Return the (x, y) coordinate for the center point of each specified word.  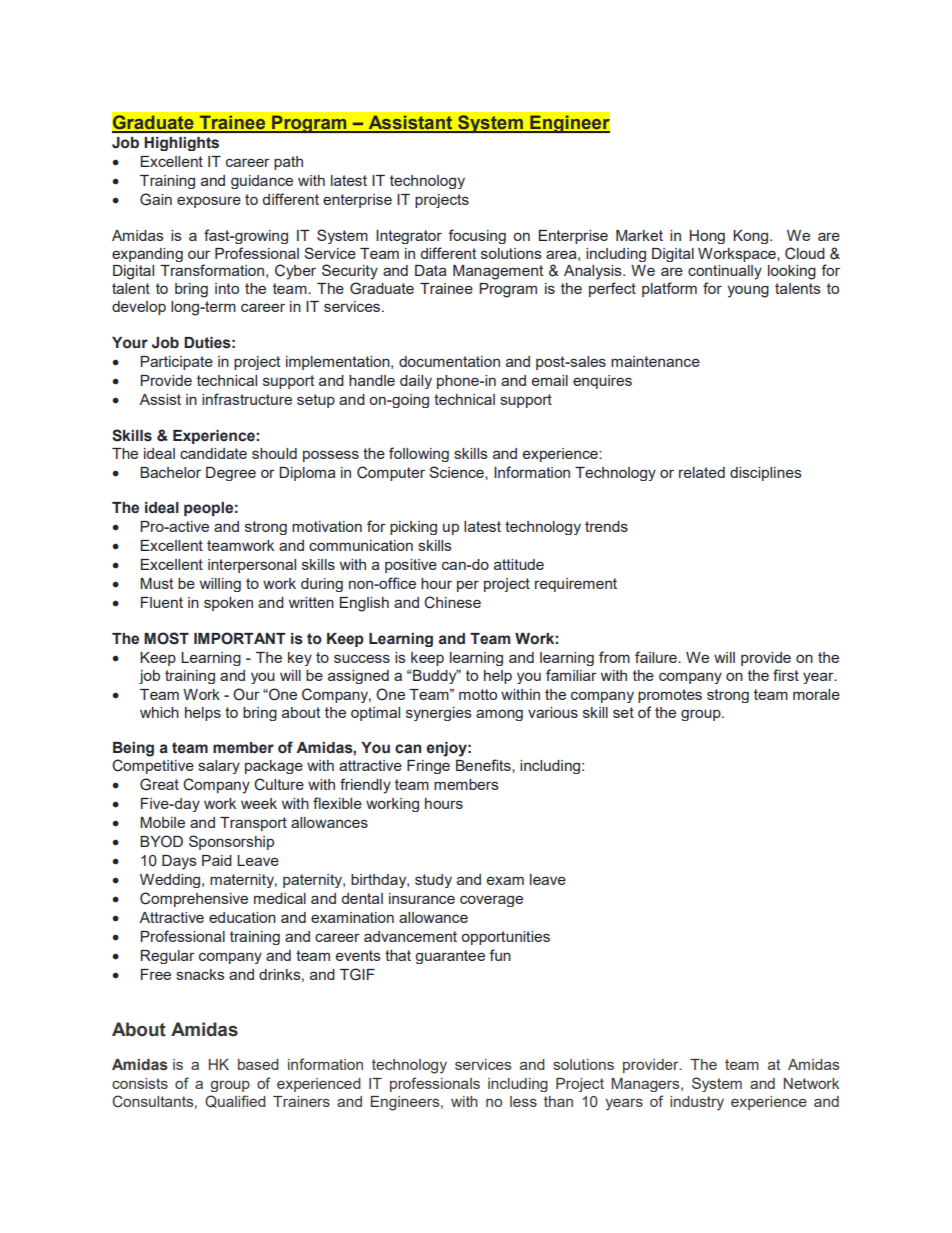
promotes (670, 696)
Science (457, 472)
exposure (209, 202)
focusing (477, 236)
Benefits (484, 765)
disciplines (766, 474)
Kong (752, 237)
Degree (231, 474)
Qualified (235, 1101)
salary (219, 767)
